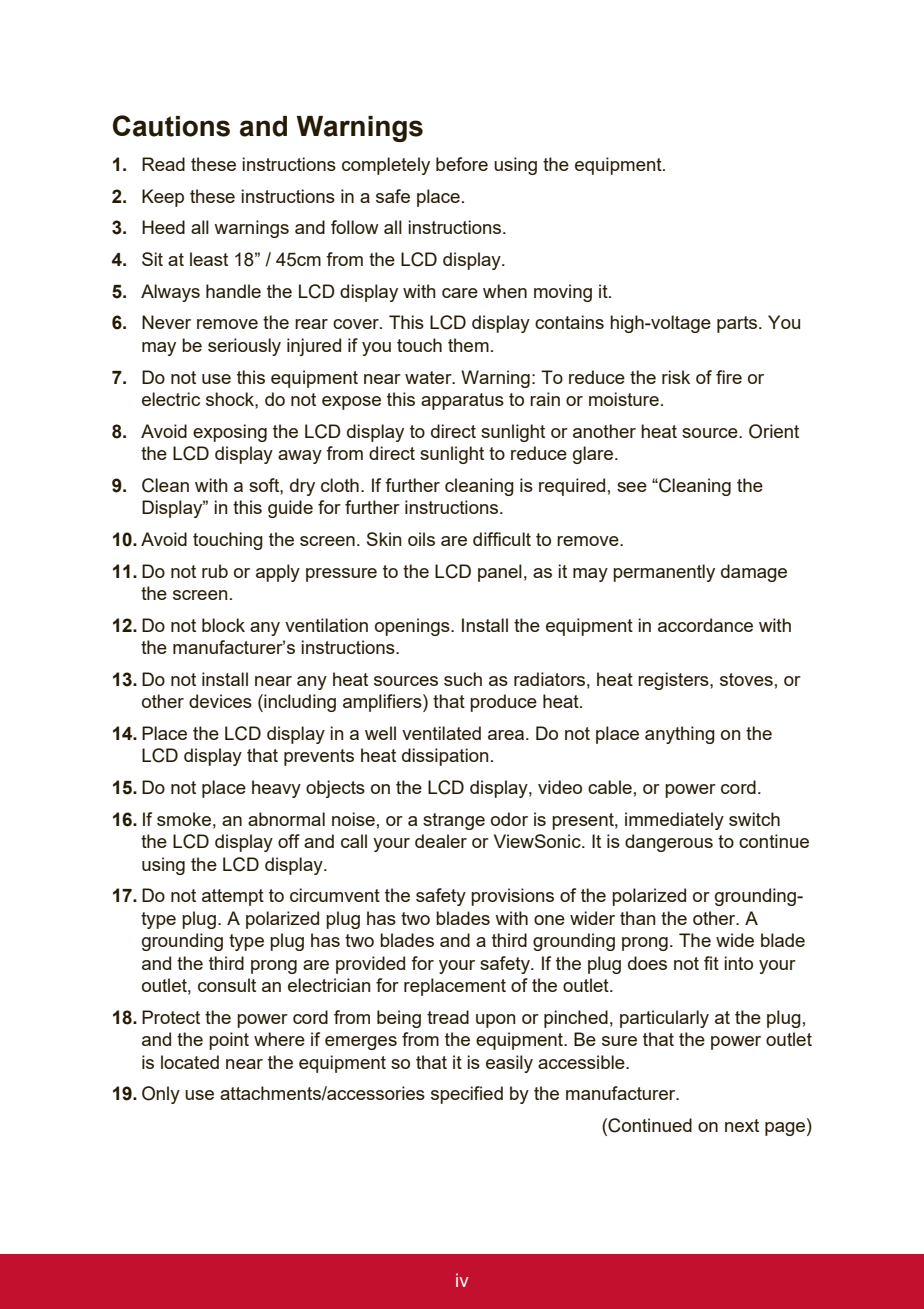 This image has width=924, height=1309. Describe the element at coordinates (462, 401) in the image. I see `apparatus` at that location.
